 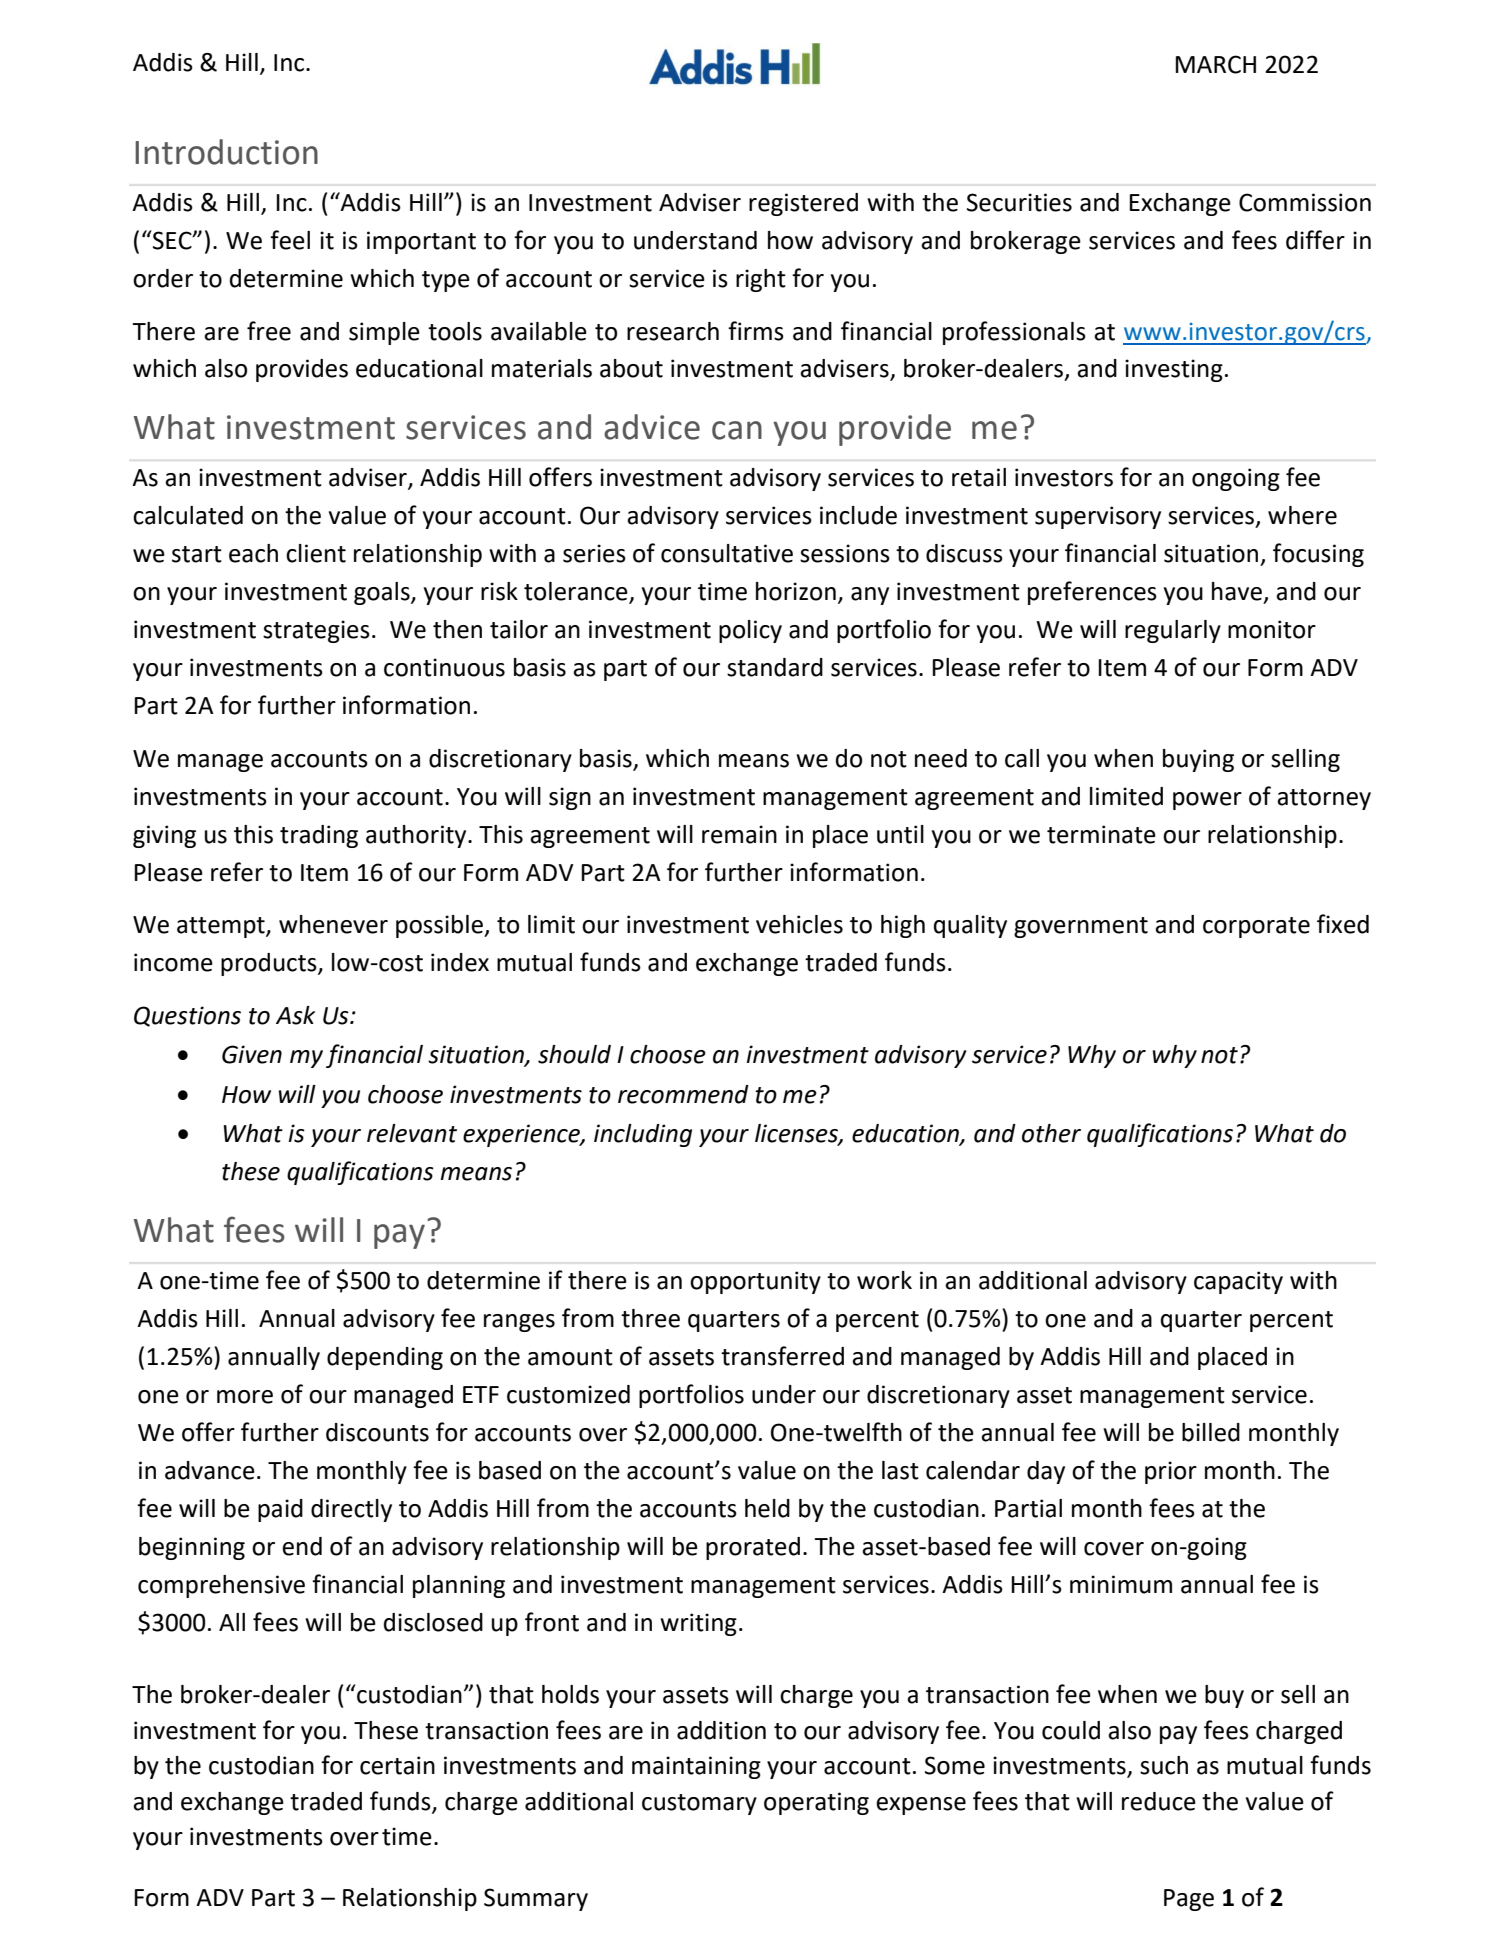 What do you see at coordinates (1238, 1282) in the document?
I see `capacity` at bounding box center [1238, 1282].
